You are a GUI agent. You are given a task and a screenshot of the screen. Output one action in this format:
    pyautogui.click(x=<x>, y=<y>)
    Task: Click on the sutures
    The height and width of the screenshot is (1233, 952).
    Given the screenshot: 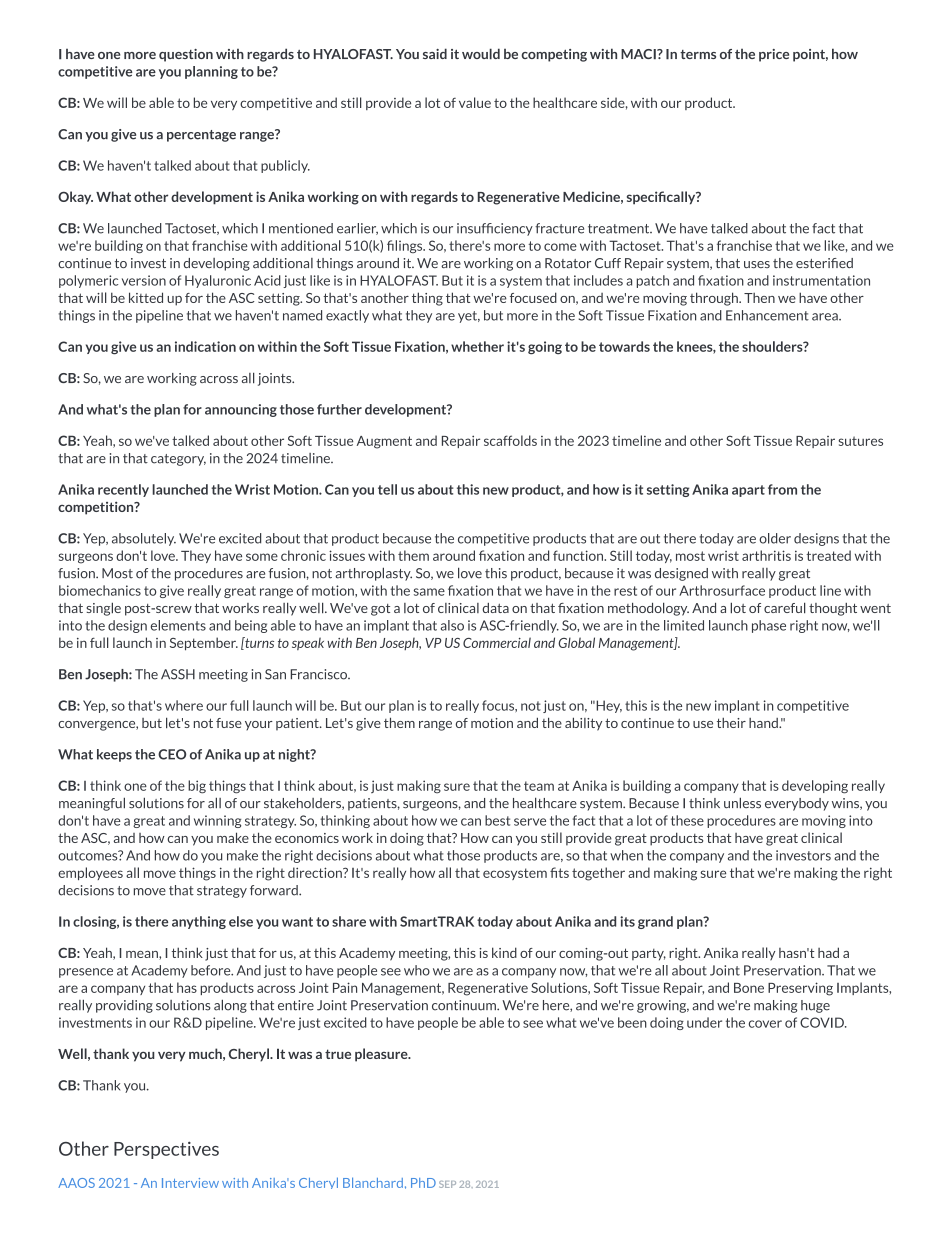 What is the action you would take?
    pyautogui.click(x=860, y=441)
